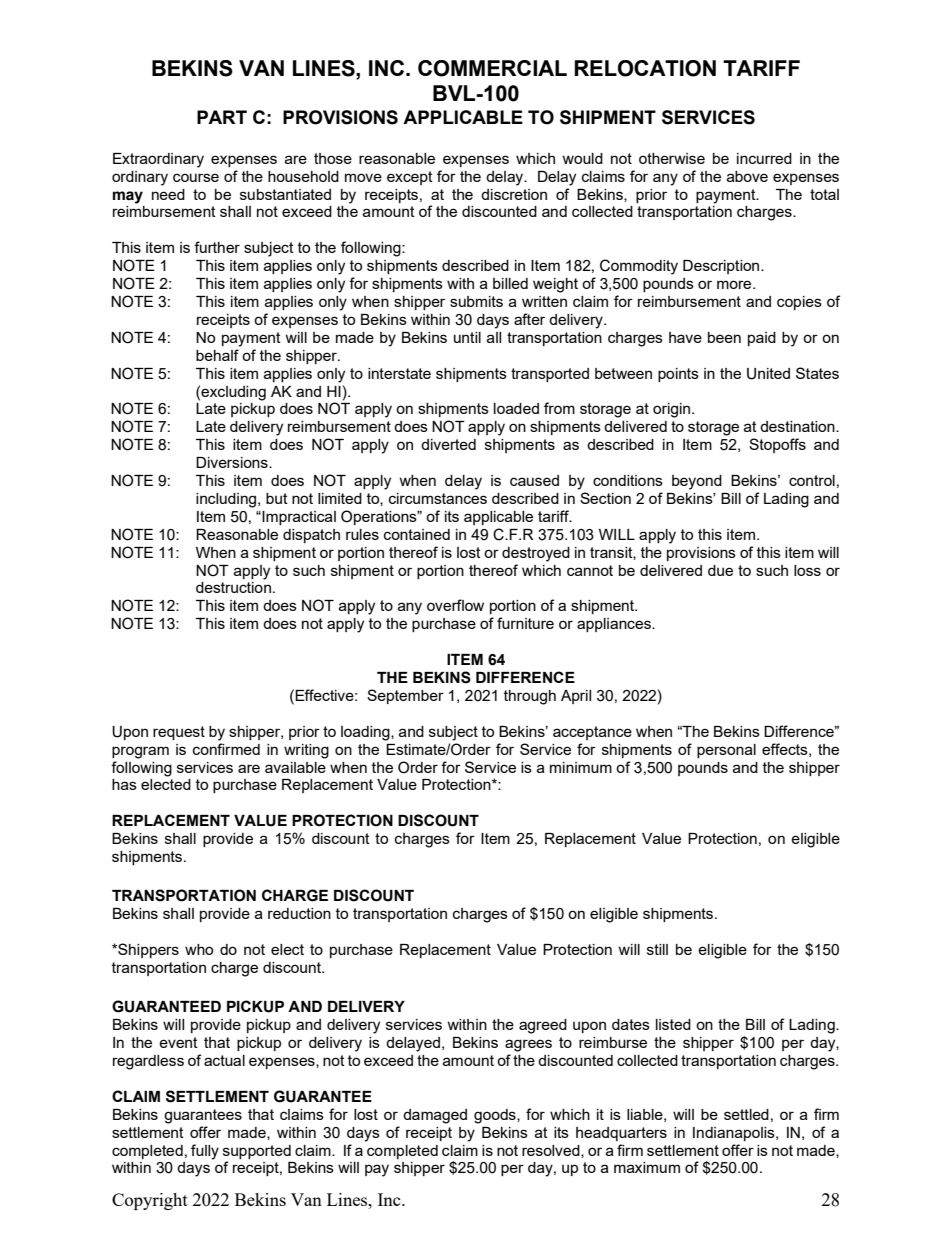 The height and width of the screenshot is (1233, 952). Describe the element at coordinates (222, 117) in the screenshot. I see `PART` at that location.
